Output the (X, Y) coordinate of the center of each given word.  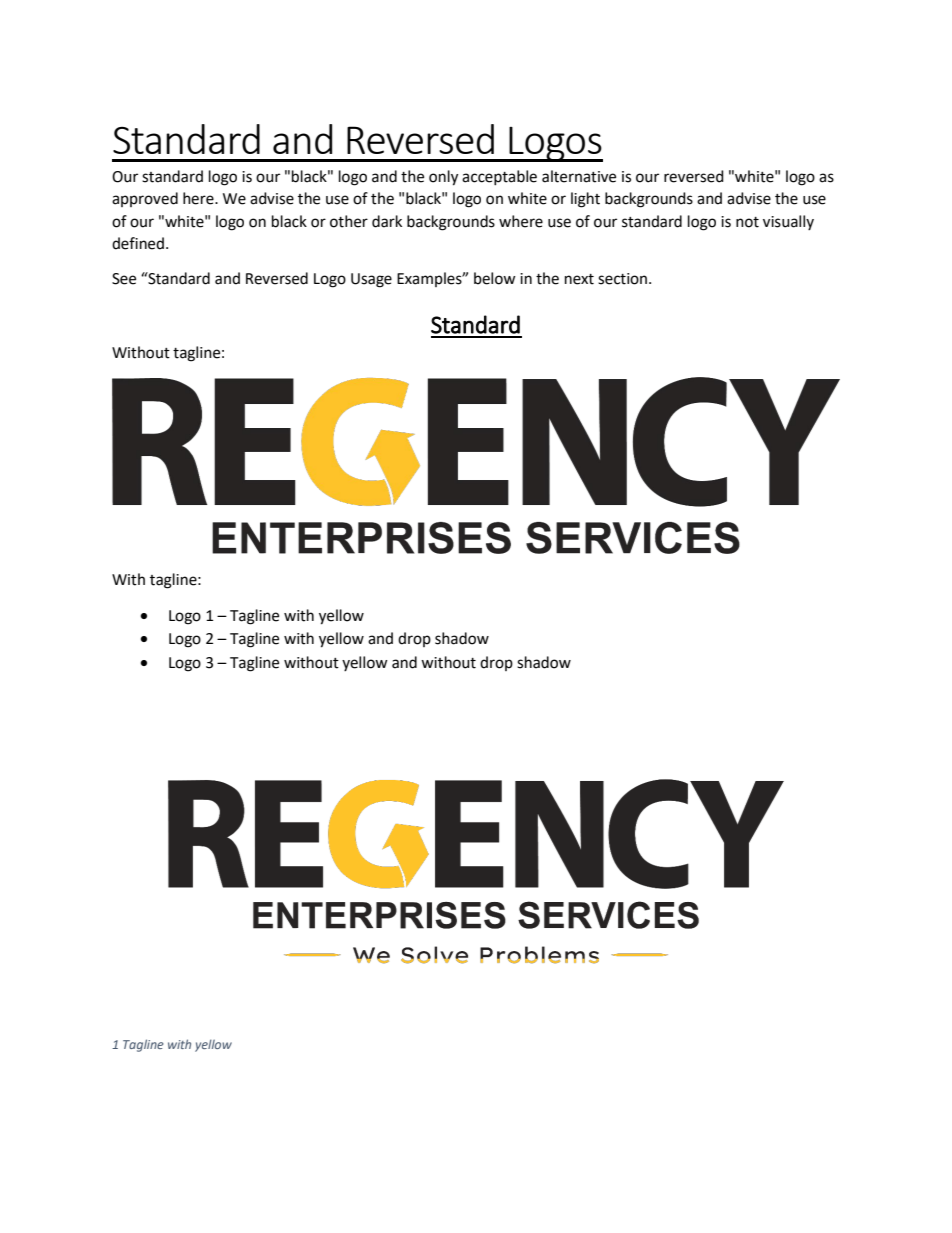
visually (788, 222)
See (124, 279)
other (349, 221)
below (495, 278)
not (747, 222)
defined (138, 243)
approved (145, 199)
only (443, 178)
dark (387, 221)
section (624, 279)
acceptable (499, 177)
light (585, 200)
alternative (579, 176)
